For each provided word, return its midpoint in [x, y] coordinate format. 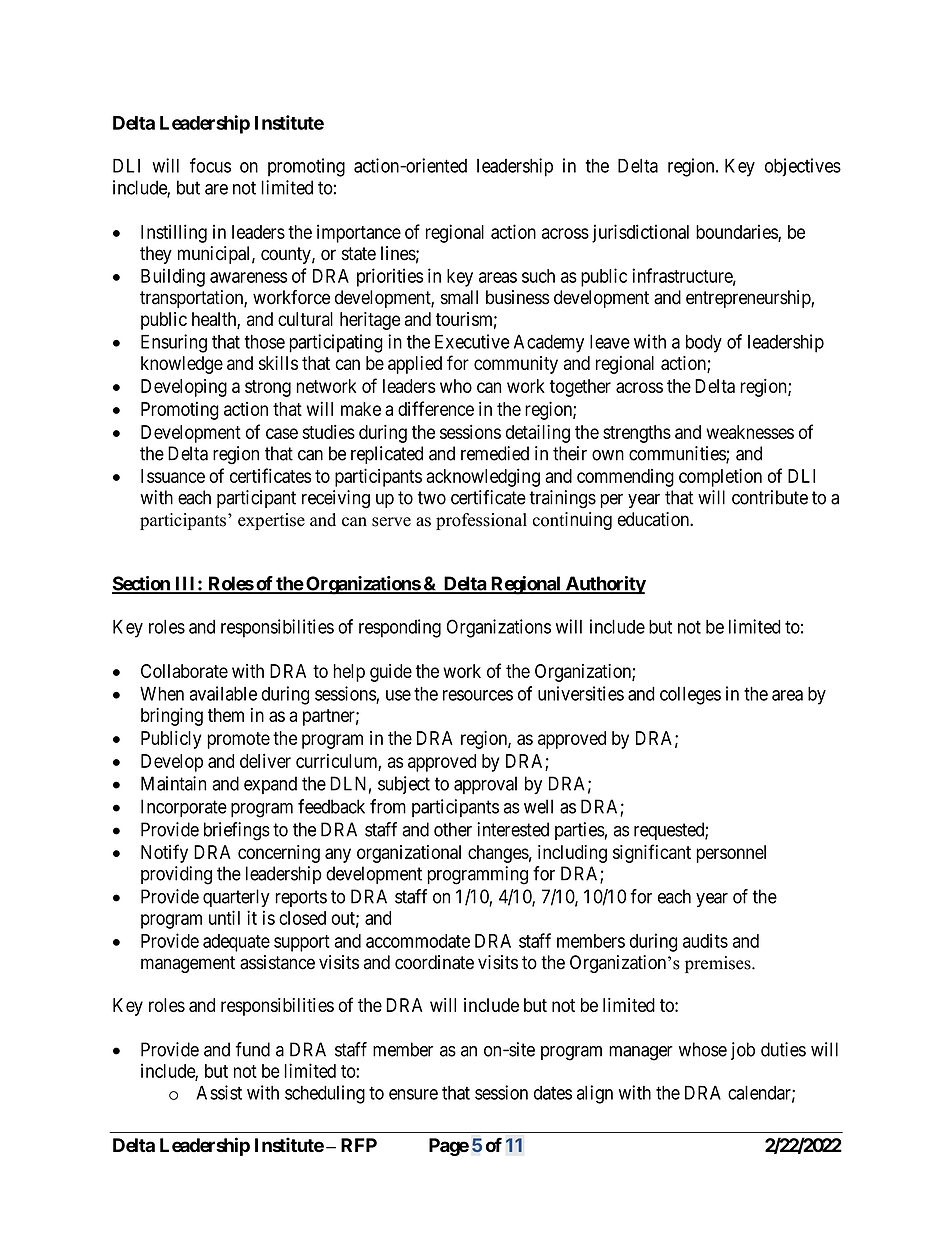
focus [210, 165]
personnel [731, 854]
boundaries [737, 232]
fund [253, 1049]
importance [359, 233]
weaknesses [750, 432]
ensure [413, 1094]
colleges [690, 696]
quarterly [236, 898]
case [282, 433]
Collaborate [184, 671]
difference [436, 408]
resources [478, 695]
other [453, 829]
